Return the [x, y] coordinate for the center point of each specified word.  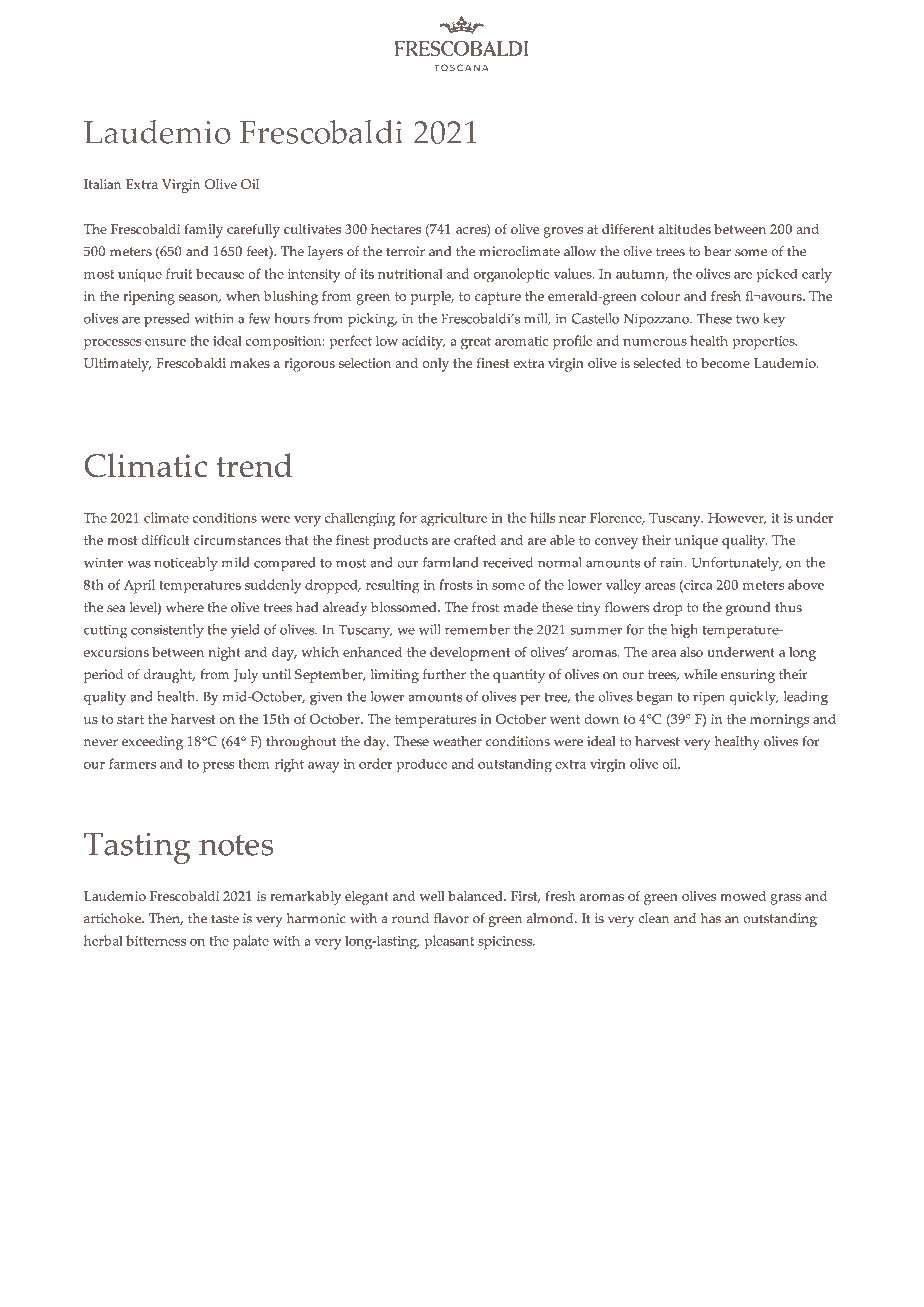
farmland [450, 562]
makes [250, 363]
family [203, 231]
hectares [396, 229]
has [710, 918]
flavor [451, 918]
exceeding [152, 743]
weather [457, 741]
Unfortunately [736, 564]
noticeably [186, 564]
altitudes [685, 229]
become [725, 363]
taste [225, 919]
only [435, 365]
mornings [779, 721]
